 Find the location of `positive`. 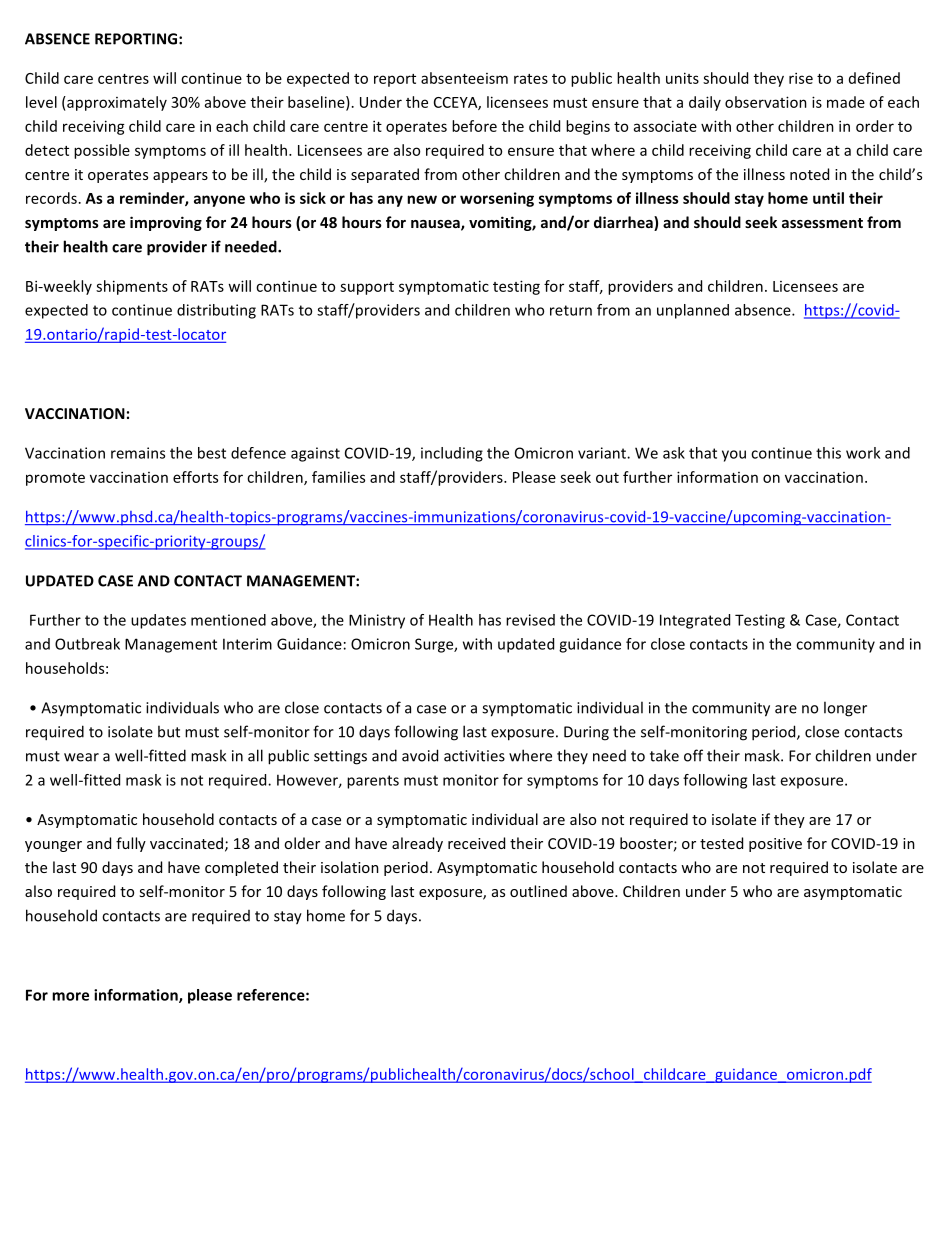

positive is located at coordinates (775, 845).
